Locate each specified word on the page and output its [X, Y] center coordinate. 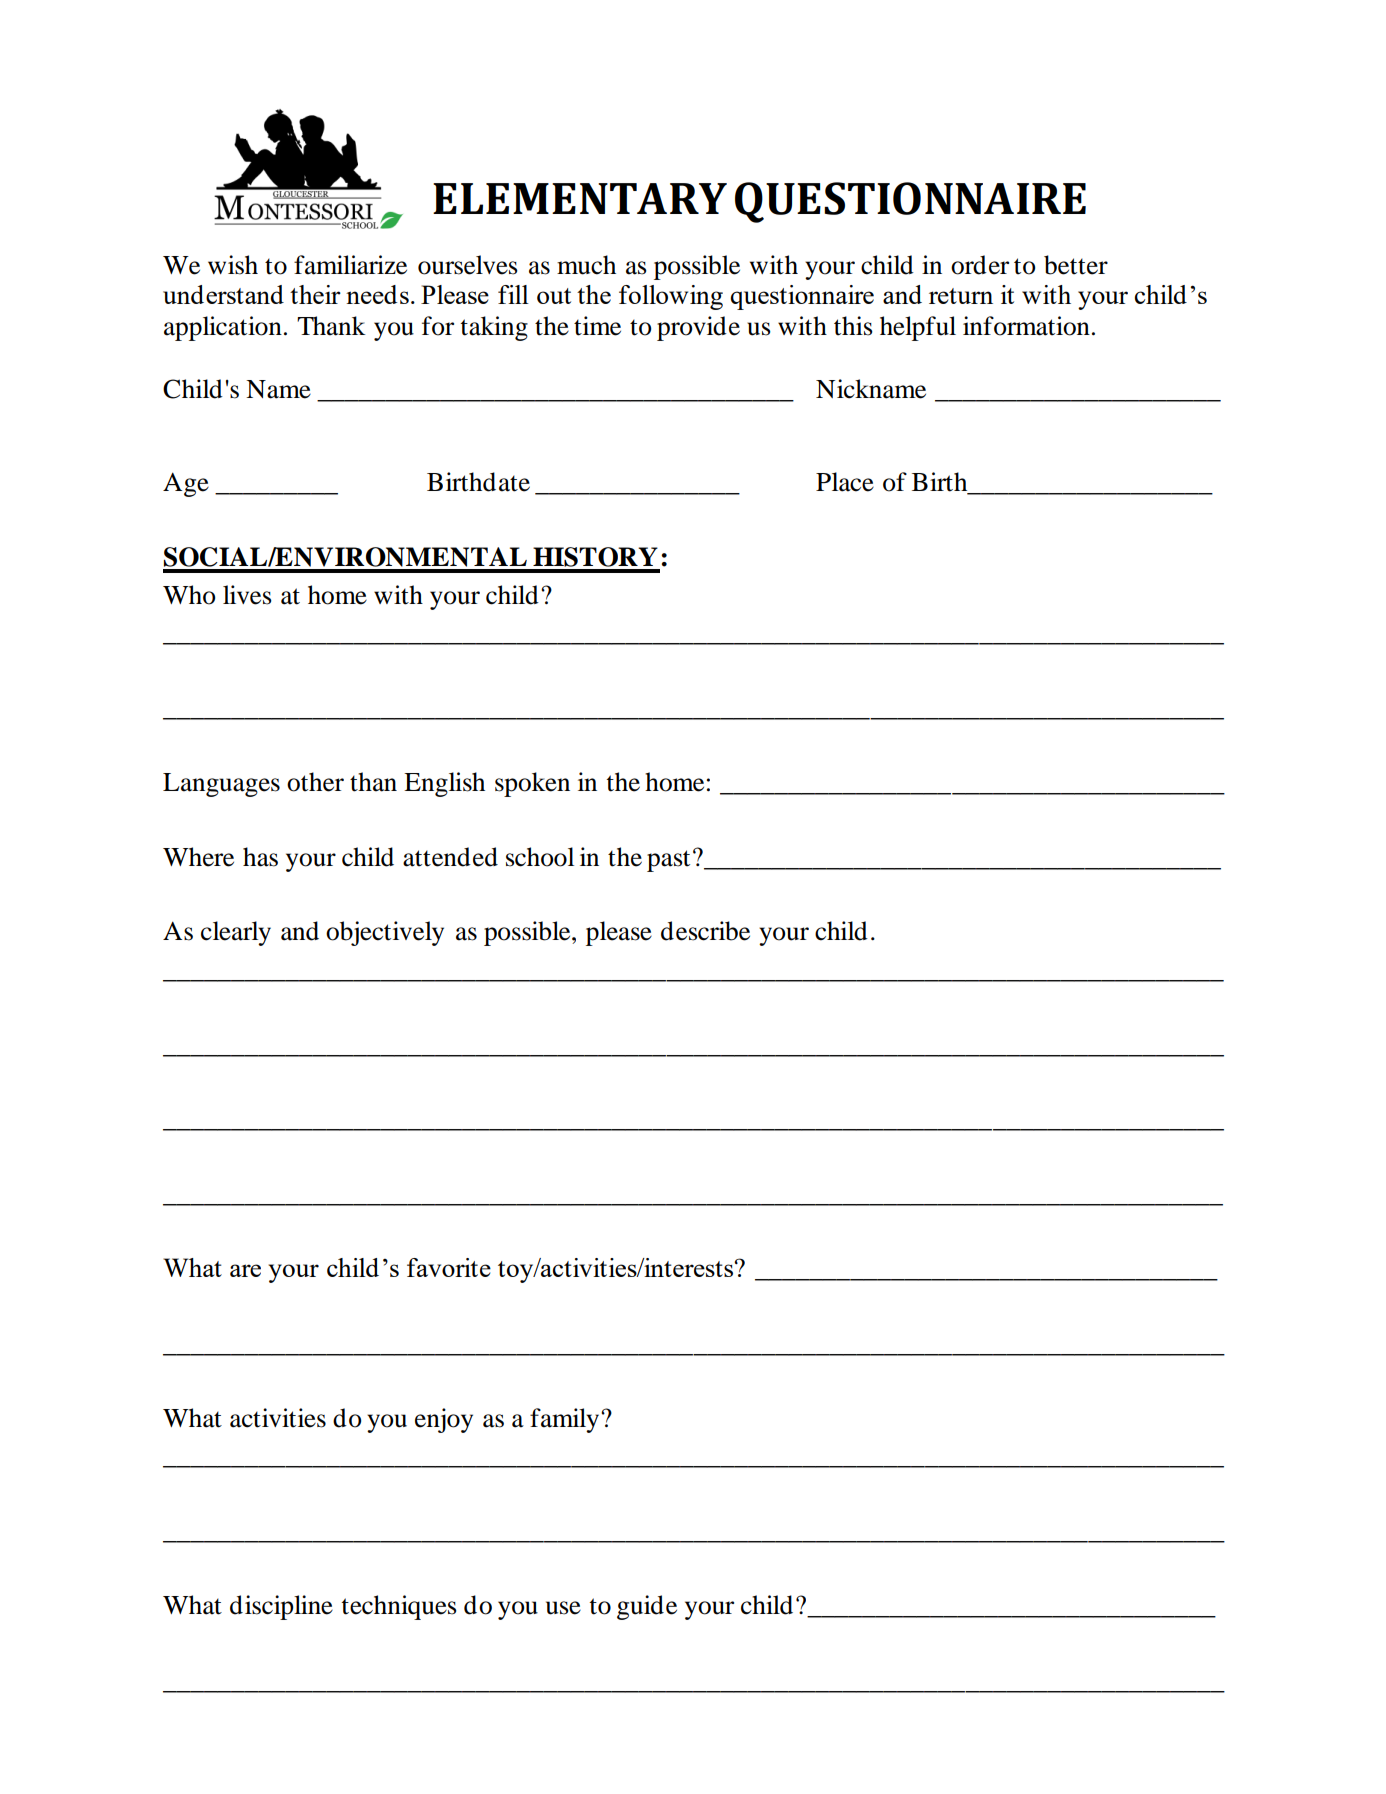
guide [647, 1607]
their [315, 294]
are [245, 1270]
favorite [449, 1267]
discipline [281, 1607]
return [961, 296]
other [315, 782]
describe [705, 931]
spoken [532, 784]
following [671, 297]
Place [845, 482]
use [563, 1608]
